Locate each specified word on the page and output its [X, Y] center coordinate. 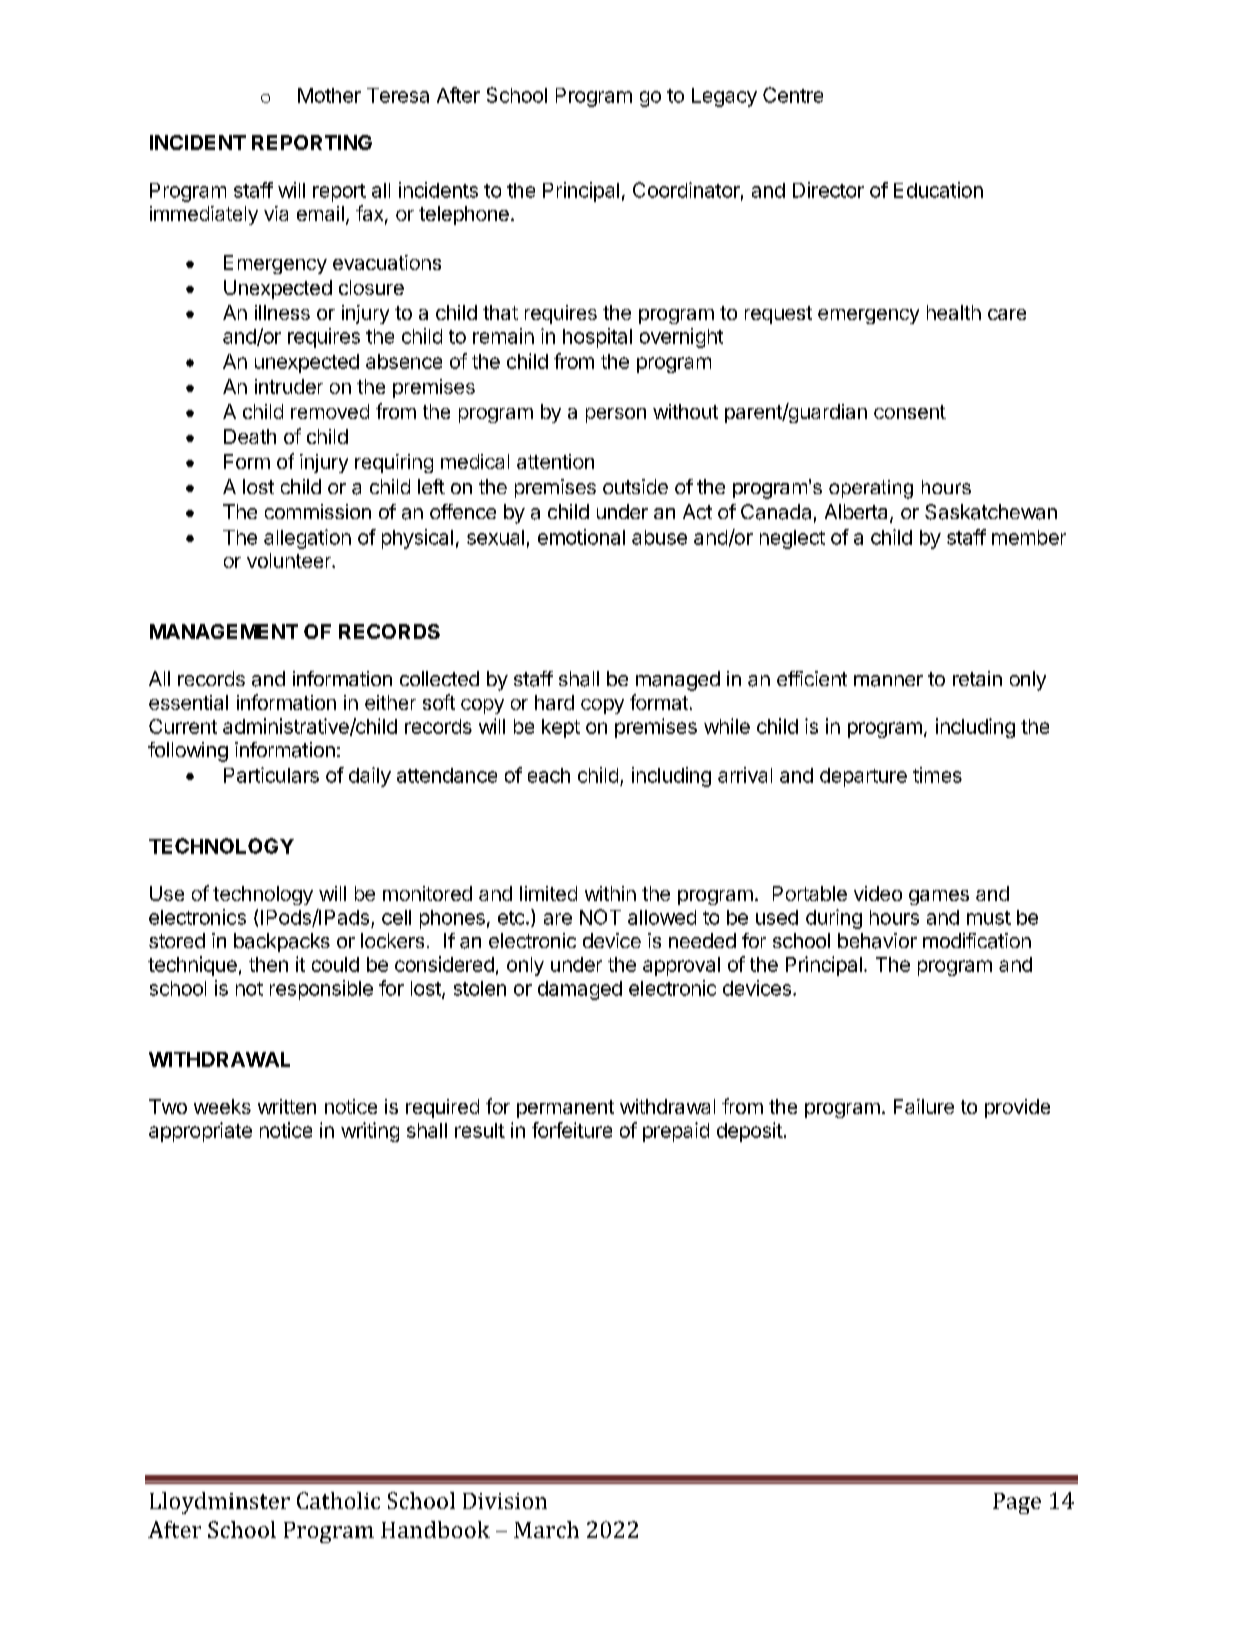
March [546, 1529]
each [549, 775]
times [937, 775]
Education [938, 190]
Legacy [724, 97]
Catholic [338, 1500]
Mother [329, 95]
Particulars [271, 775]
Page [1017, 1503]
